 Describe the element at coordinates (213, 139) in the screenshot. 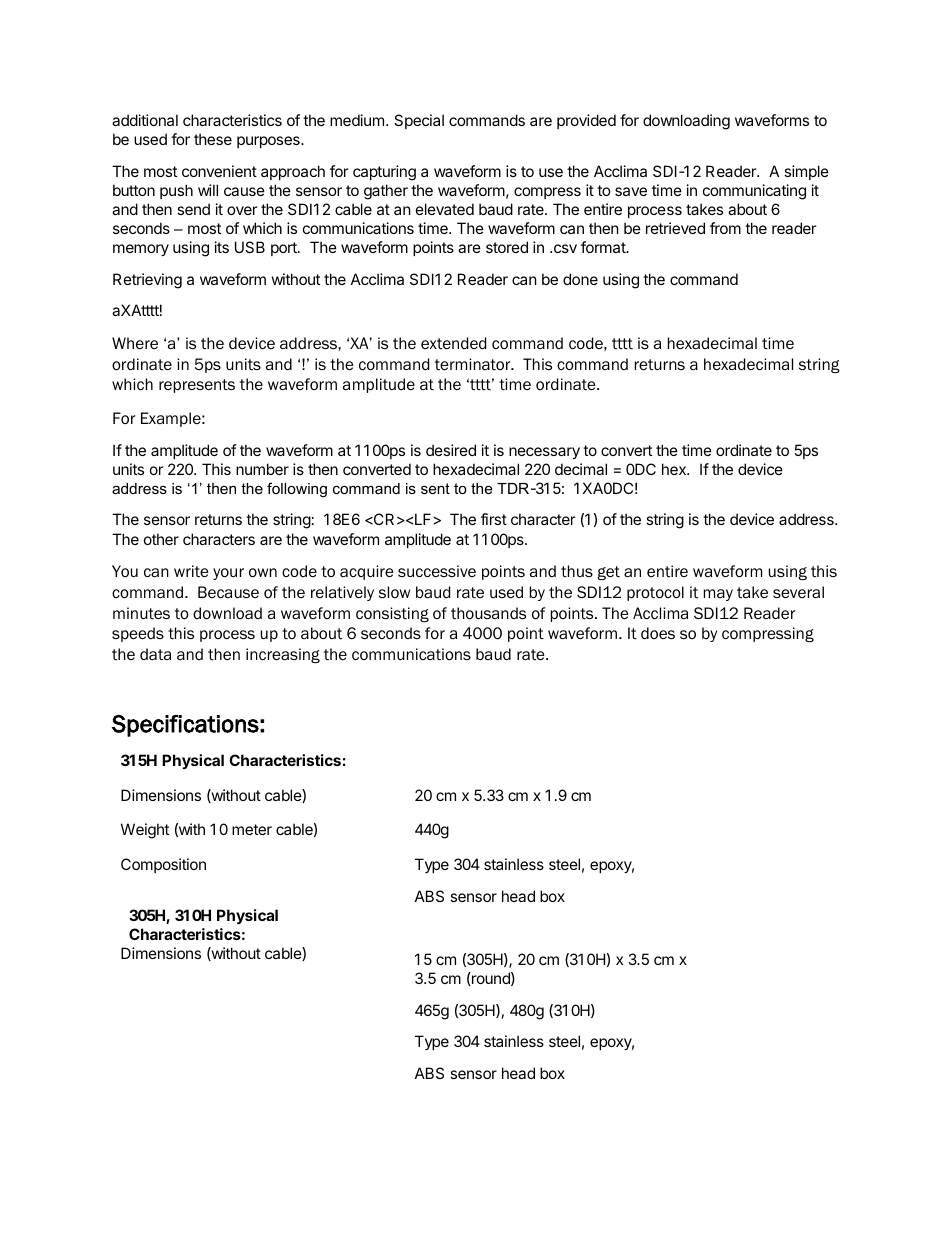

I see `these` at that location.
